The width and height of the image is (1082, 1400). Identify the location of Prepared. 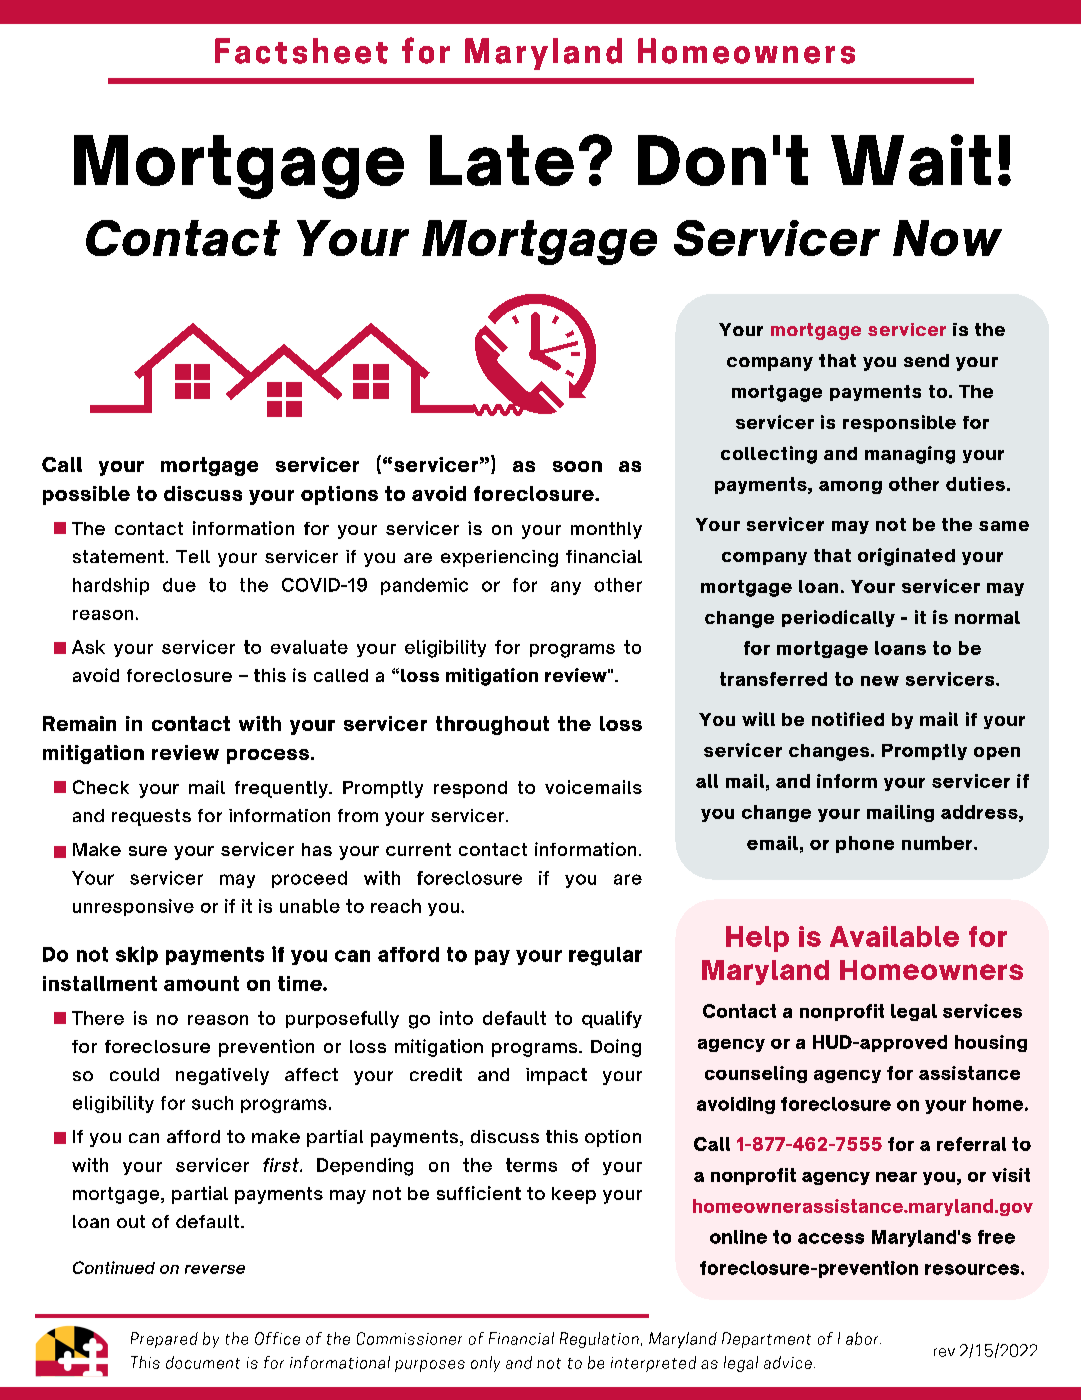
(164, 1340).
